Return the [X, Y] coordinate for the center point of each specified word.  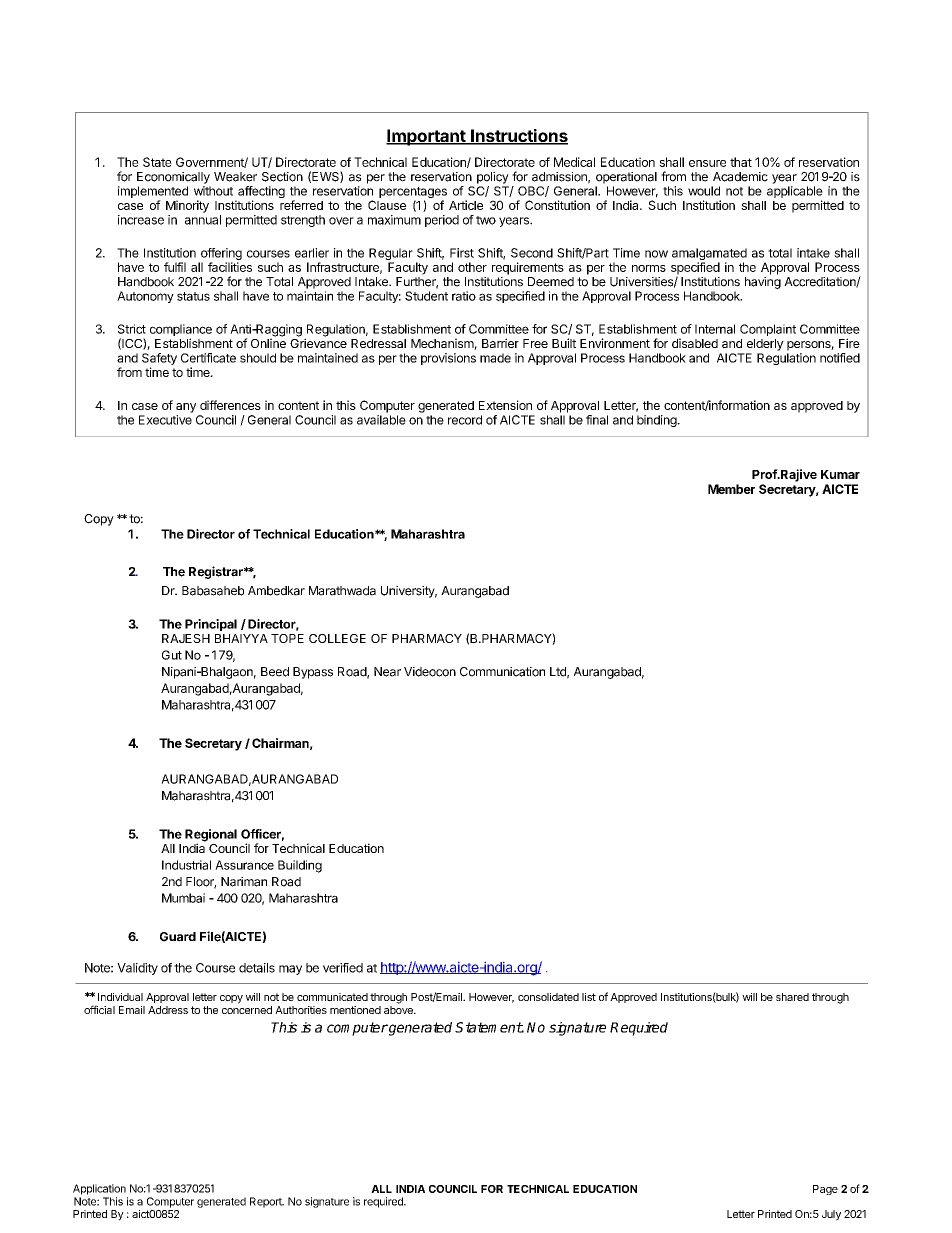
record [465, 420]
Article [466, 205]
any [186, 408]
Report [267, 1202]
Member [731, 489]
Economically [173, 178]
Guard [178, 937]
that [741, 162]
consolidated [548, 997]
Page [825, 1190]
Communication [502, 672]
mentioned [355, 1010]
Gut [172, 655]
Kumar [840, 474]
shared [792, 997]
